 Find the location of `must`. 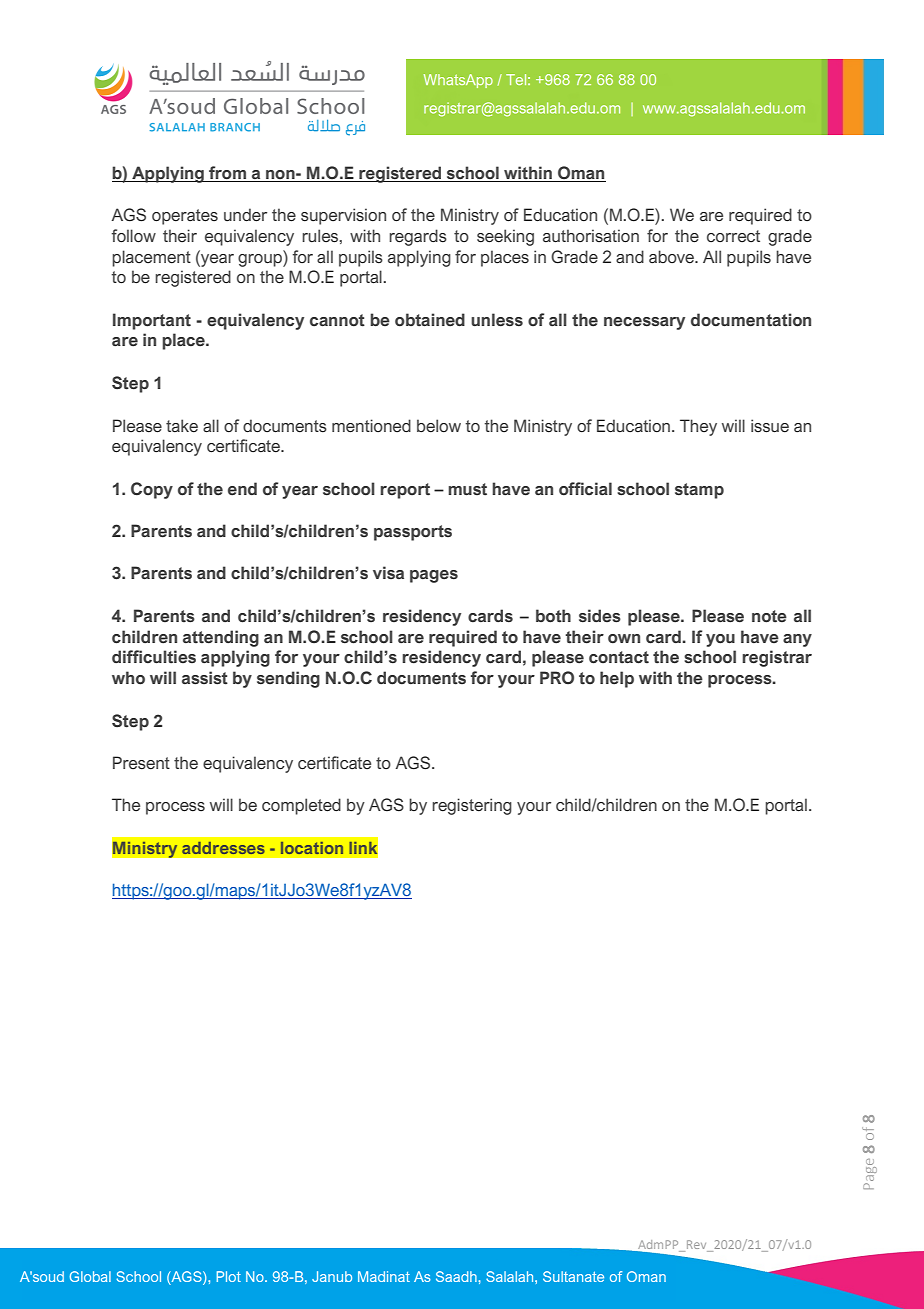

must is located at coordinates (467, 489).
